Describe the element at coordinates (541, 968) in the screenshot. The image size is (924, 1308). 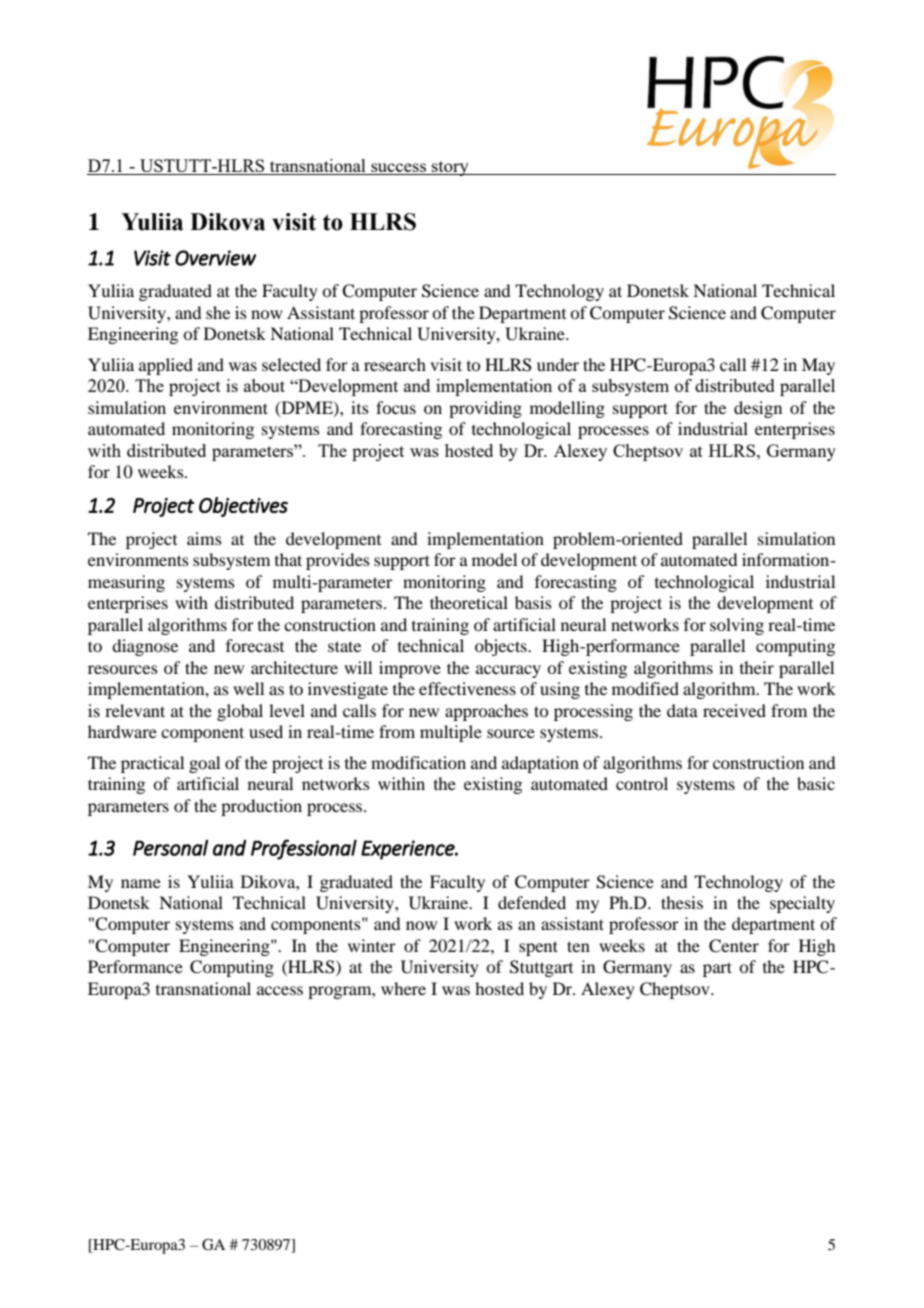
I see `Stuttgart` at that location.
